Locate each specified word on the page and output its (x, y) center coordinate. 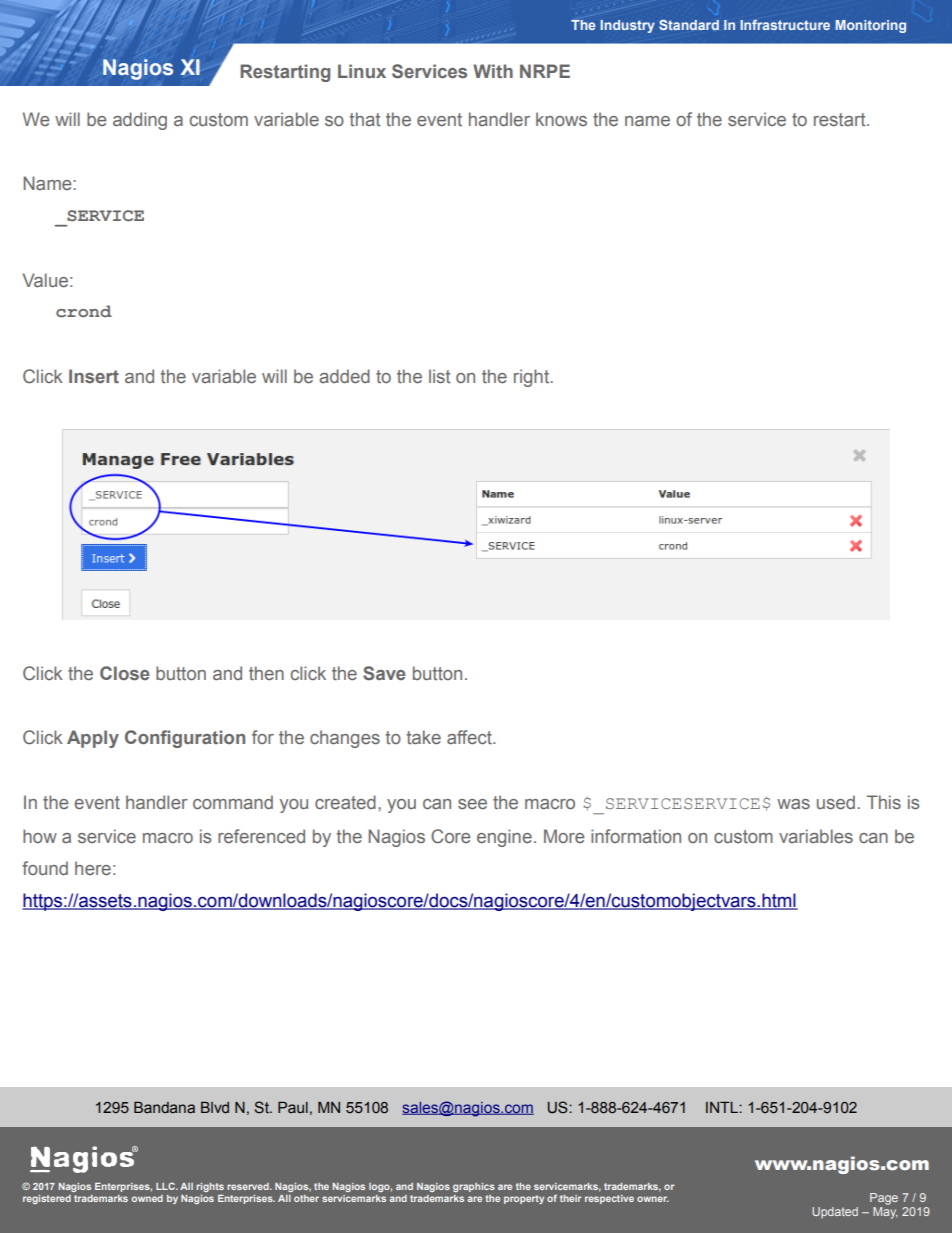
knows (561, 119)
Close (124, 673)
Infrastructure (785, 24)
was (793, 804)
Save (384, 673)
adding (140, 121)
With (493, 71)
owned (147, 1198)
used (836, 802)
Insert (94, 376)
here (93, 868)
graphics (474, 1187)
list (440, 376)
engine (504, 838)
